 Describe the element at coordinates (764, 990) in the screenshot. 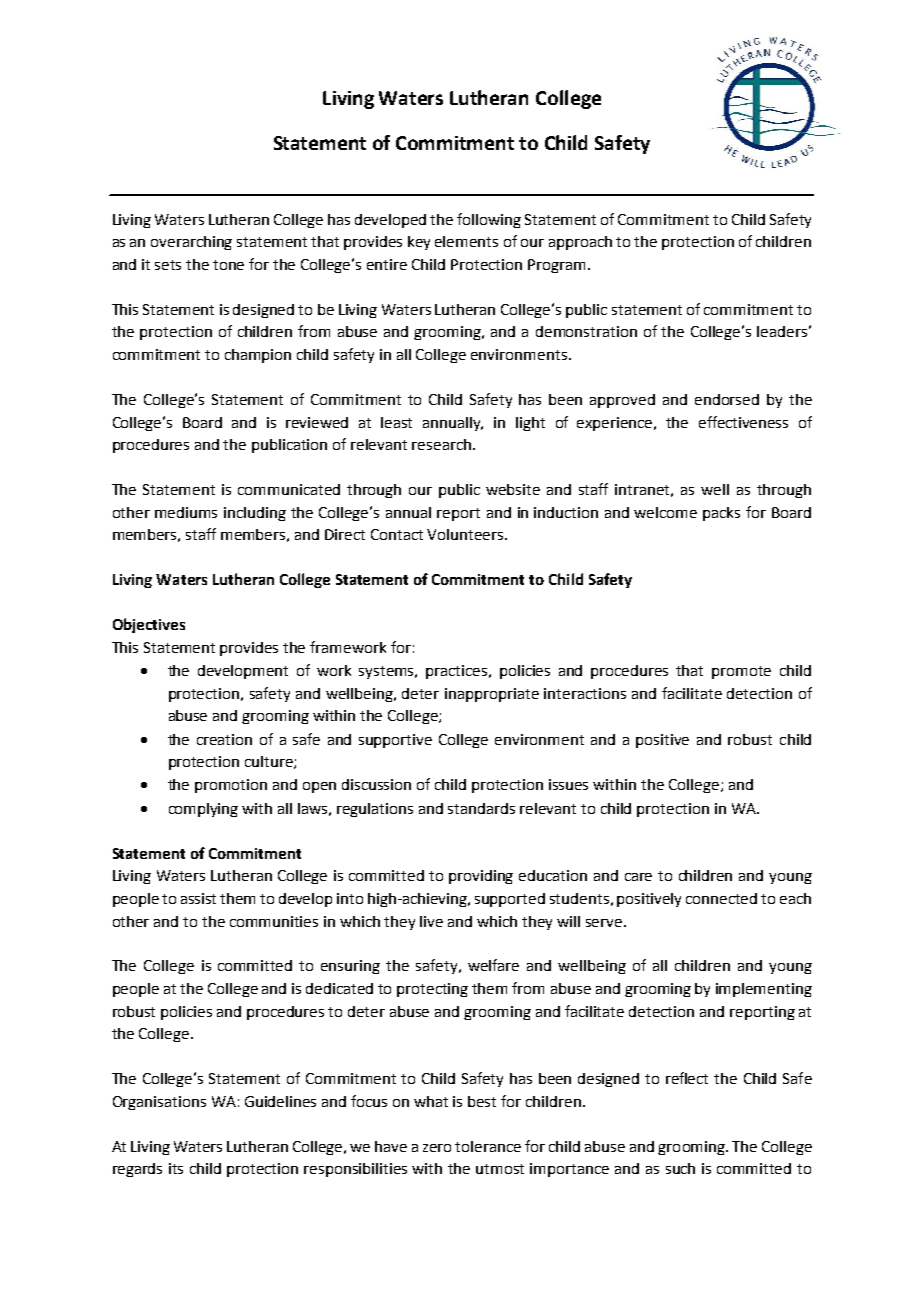

I see `implementing` at that location.
